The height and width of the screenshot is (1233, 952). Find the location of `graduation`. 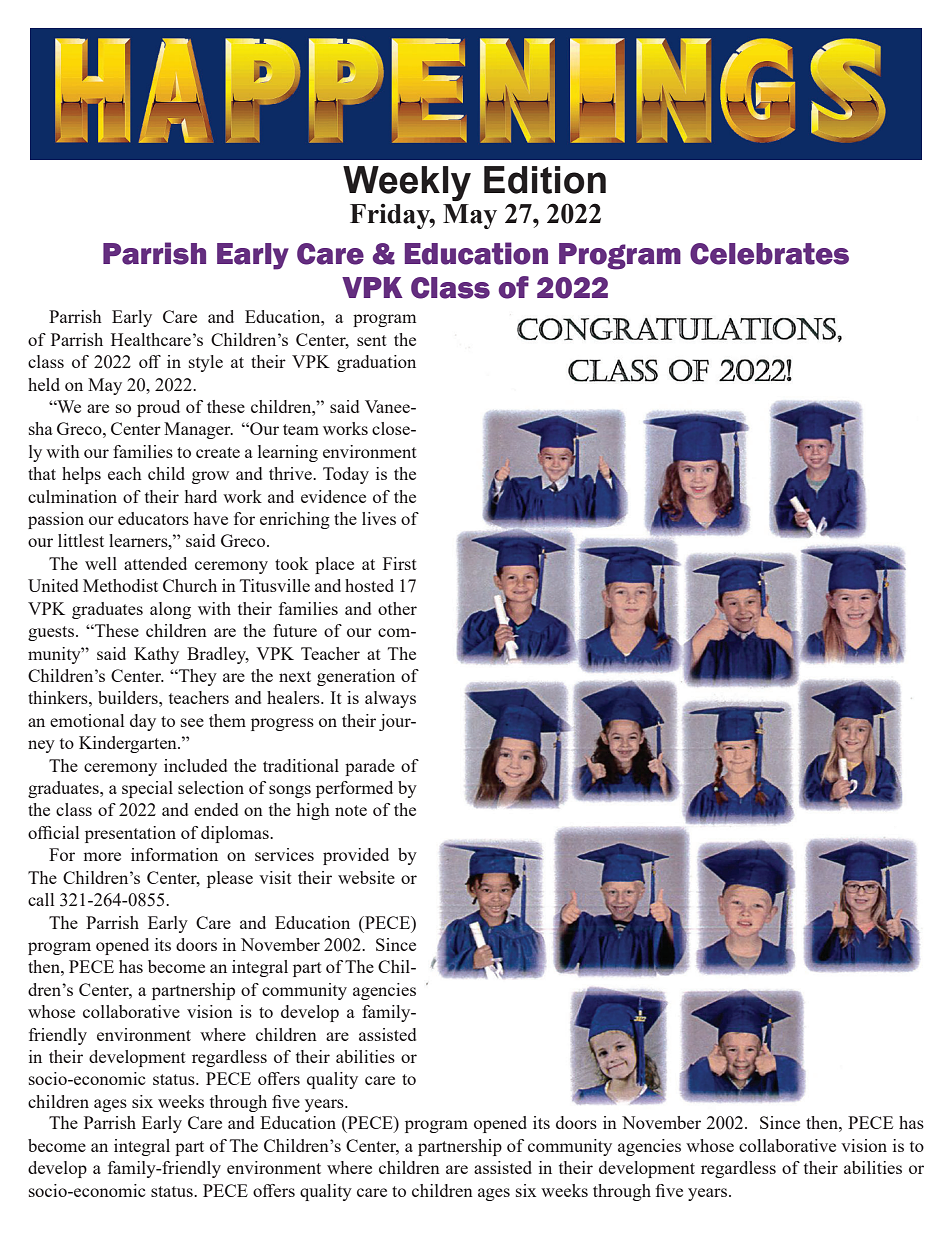

graduation is located at coordinates (376, 363).
